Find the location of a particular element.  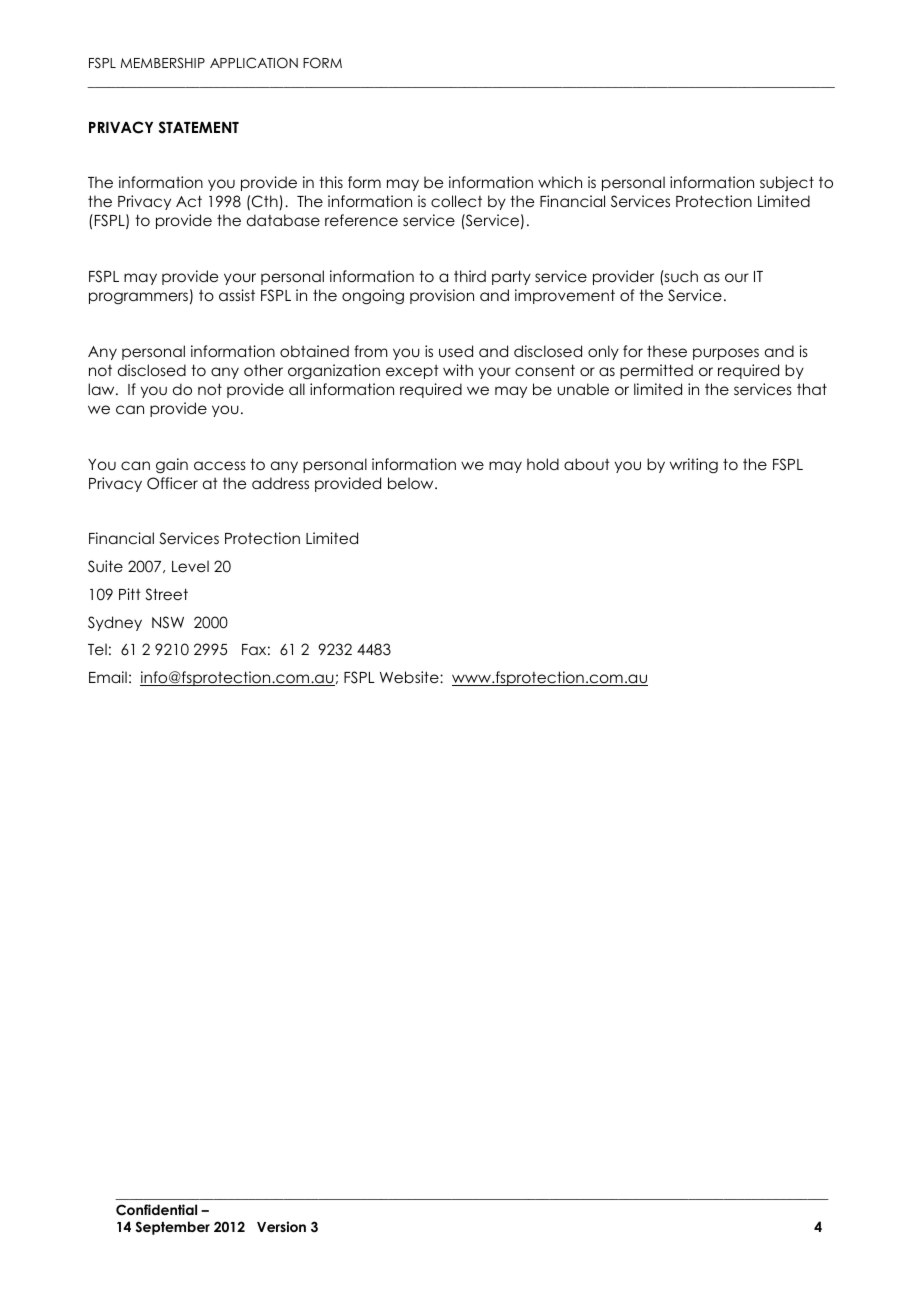

Confidential is located at coordinates (156, 1210).
